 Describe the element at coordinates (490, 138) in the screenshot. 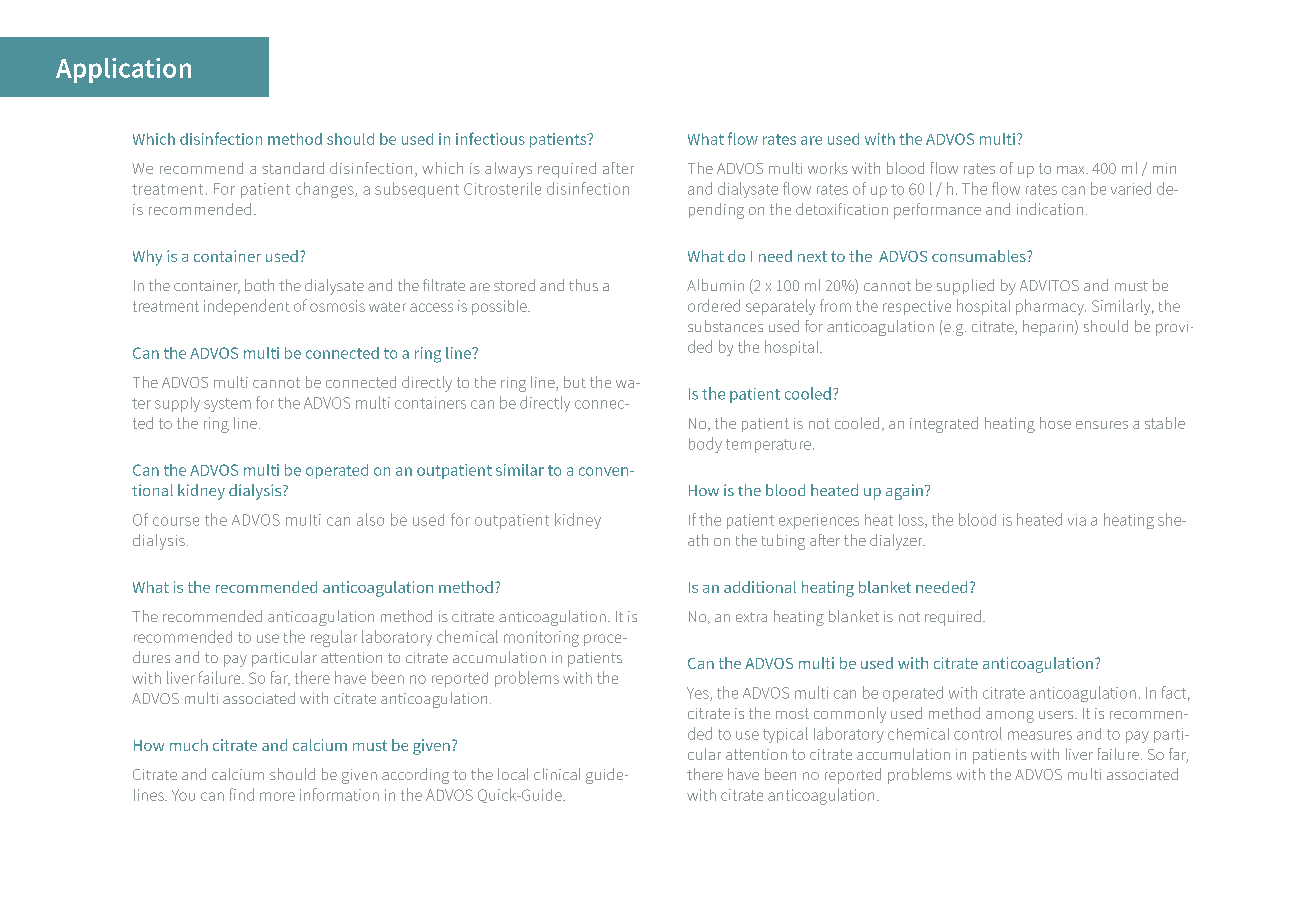

I see `infectious` at that location.
